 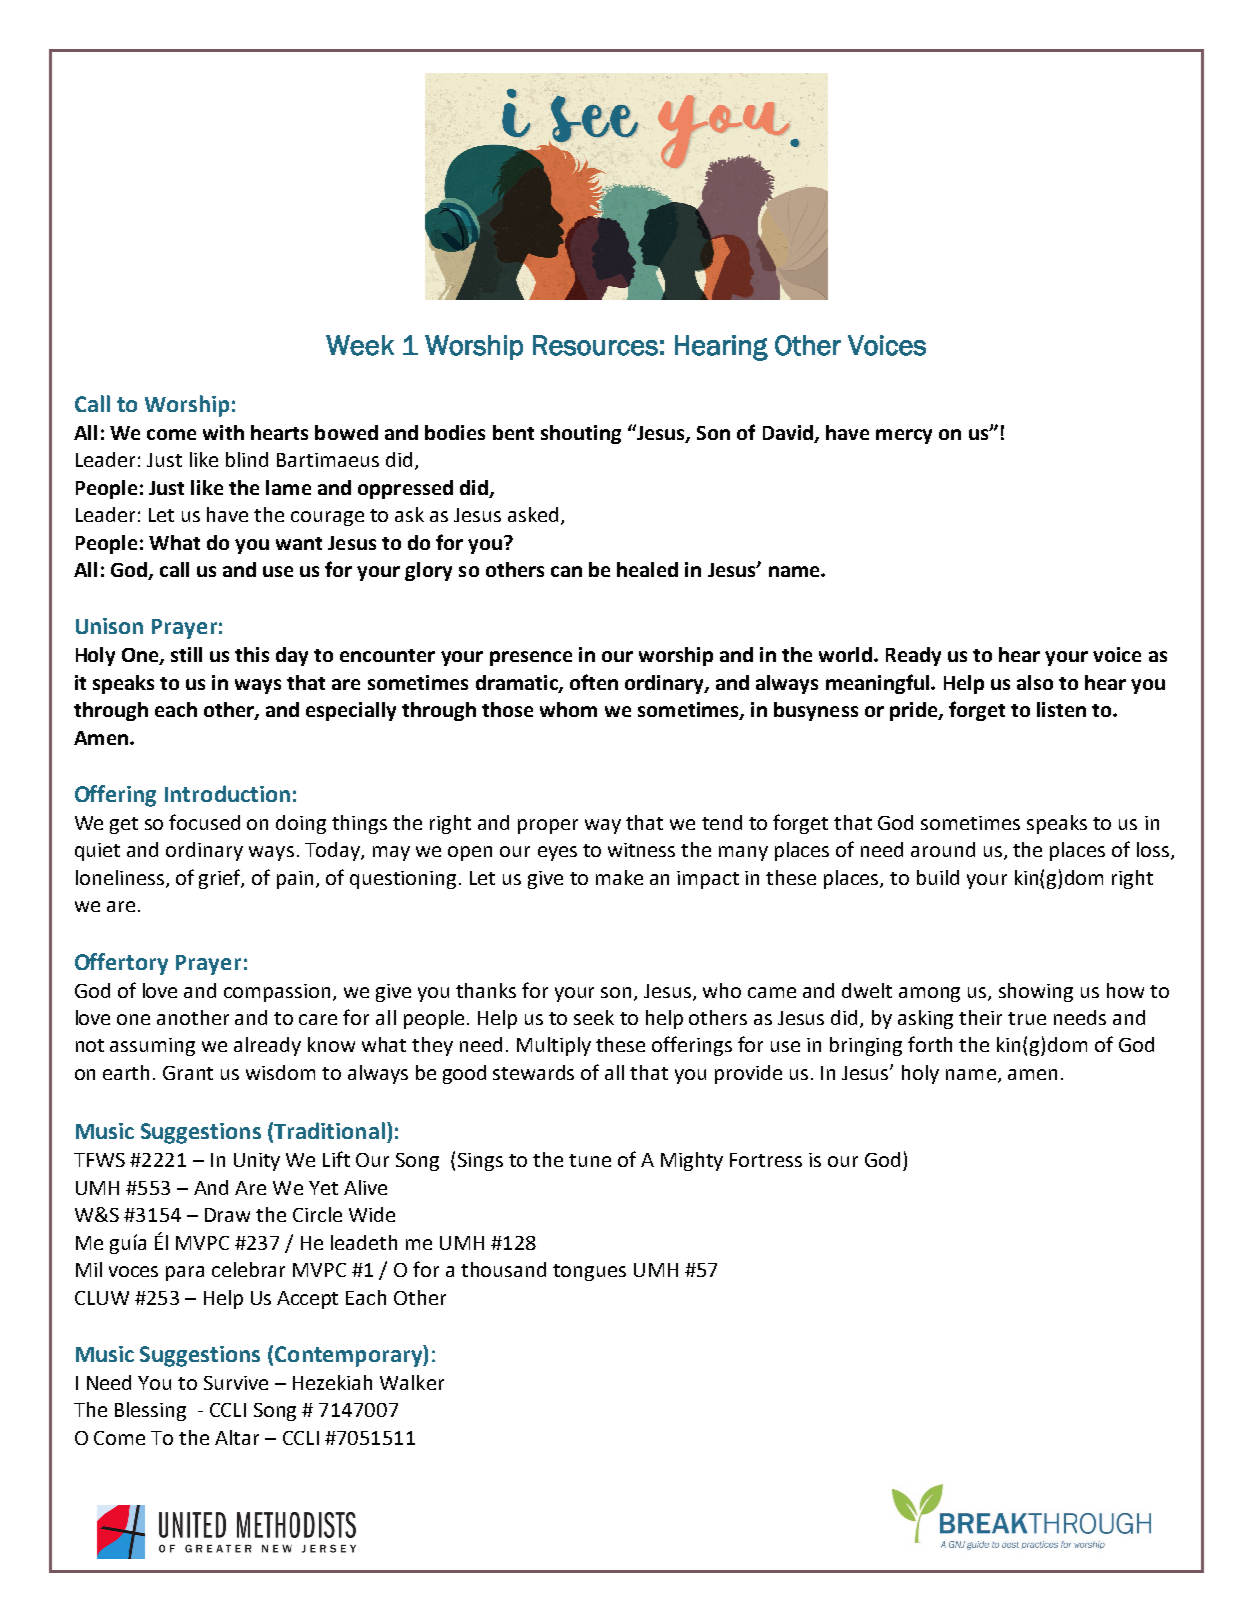 What do you see at coordinates (590, 1160) in the screenshot?
I see `tune` at bounding box center [590, 1160].
